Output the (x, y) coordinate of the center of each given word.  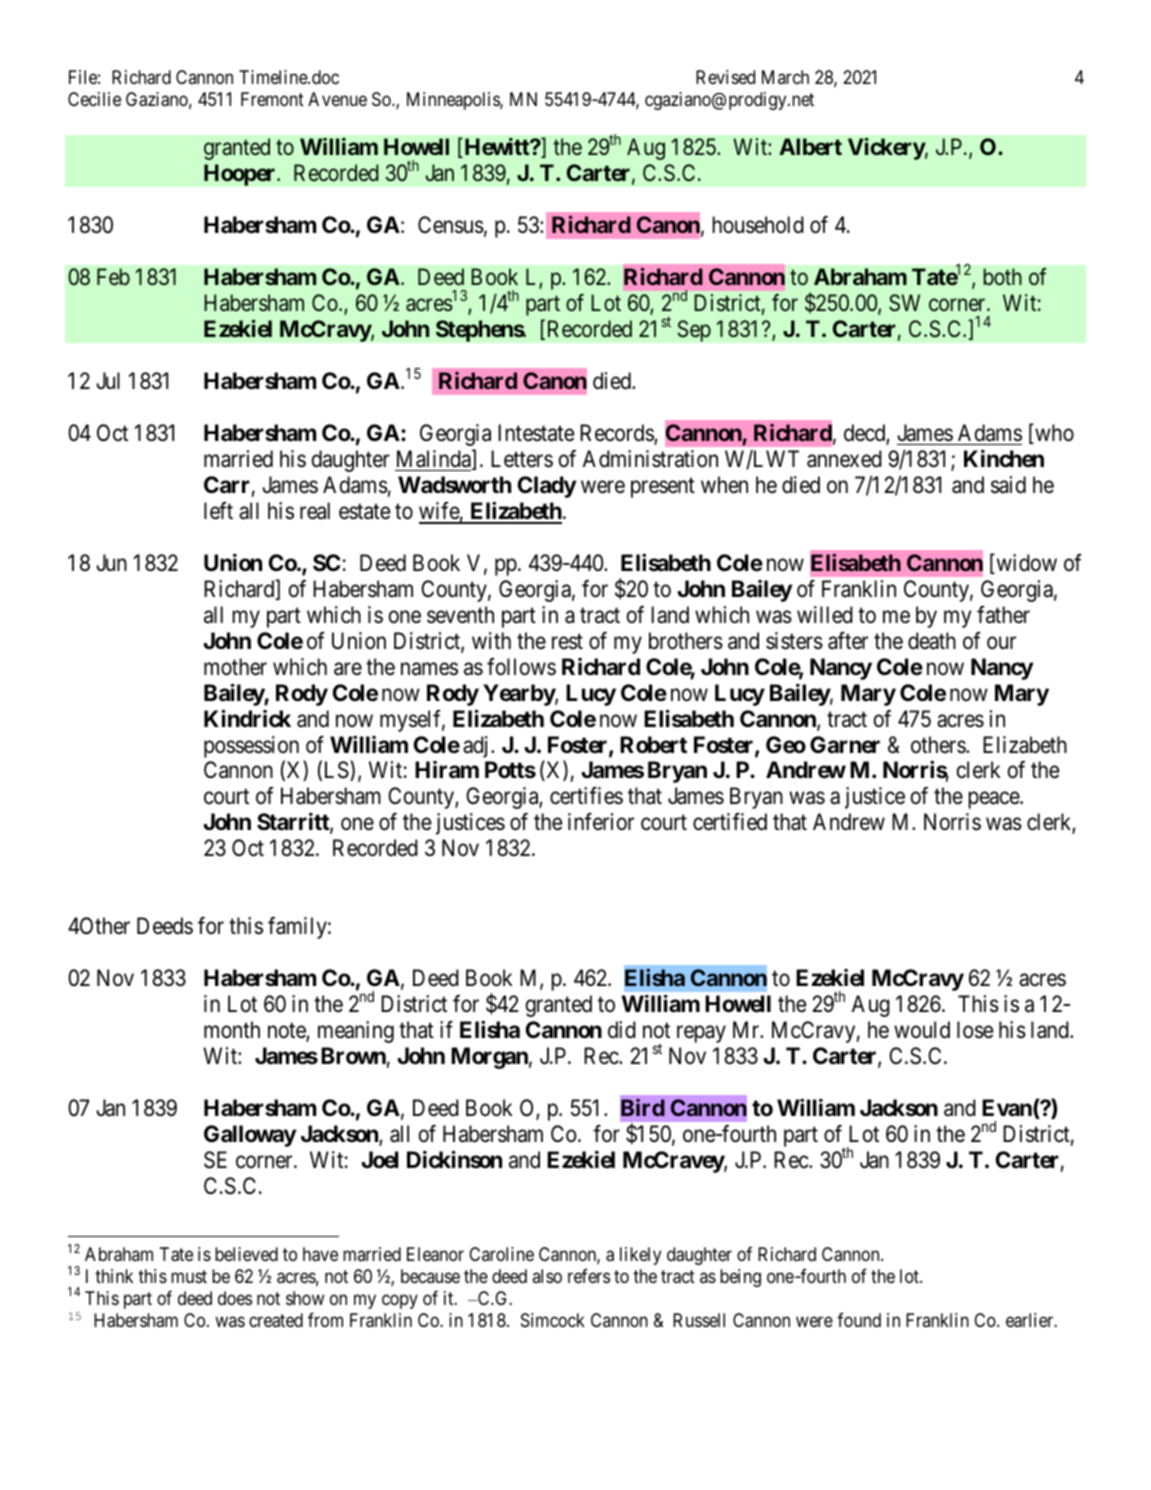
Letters (522, 459)
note (287, 1032)
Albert (810, 146)
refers (589, 1275)
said (1008, 485)
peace (994, 800)
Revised (725, 77)
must (189, 1276)
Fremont (272, 99)
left (218, 511)
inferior (601, 822)
